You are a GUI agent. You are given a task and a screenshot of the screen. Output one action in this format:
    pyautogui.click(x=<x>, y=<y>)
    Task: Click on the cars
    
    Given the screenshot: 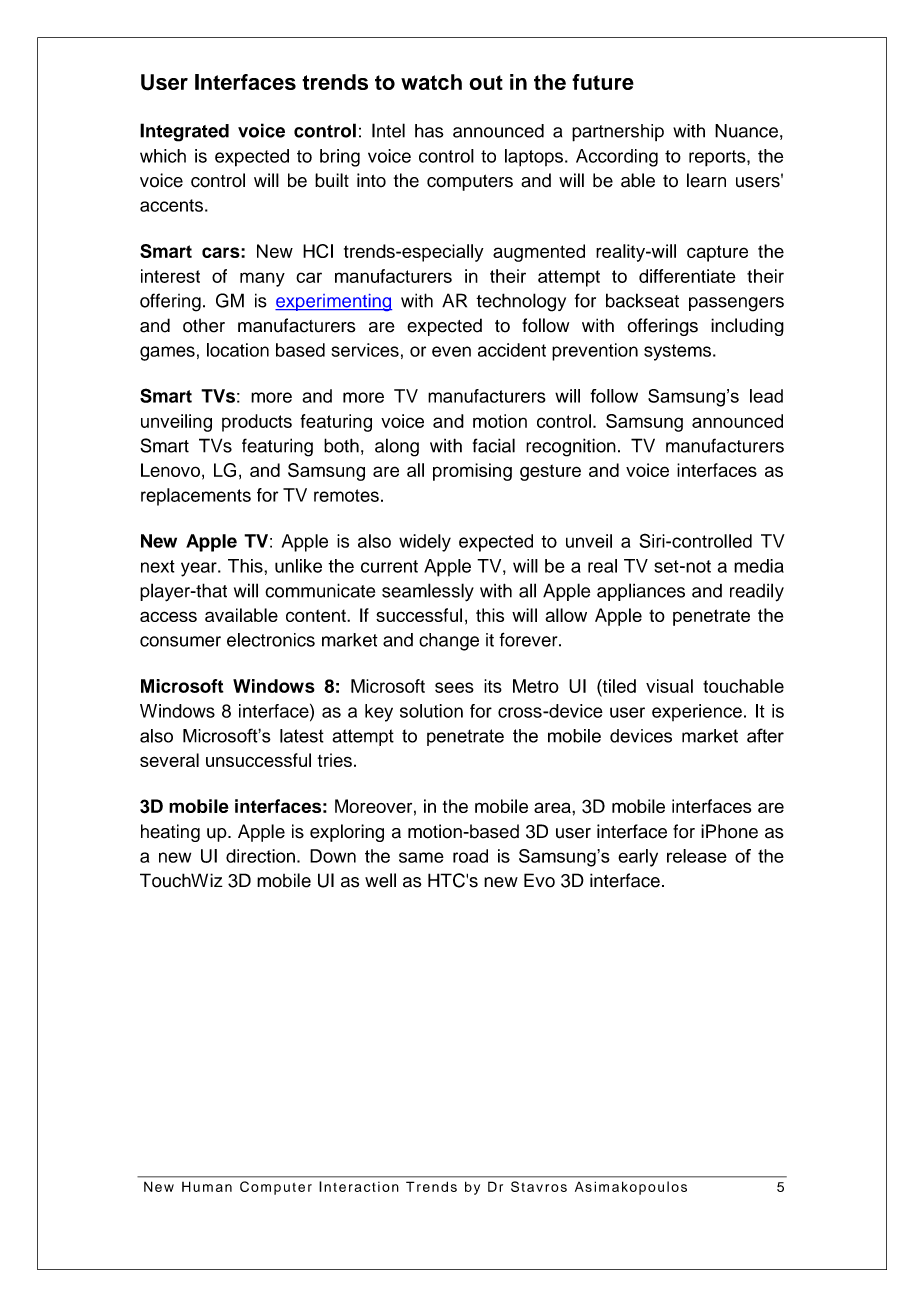 What is the action you would take?
    pyautogui.click(x=222, y=252)
